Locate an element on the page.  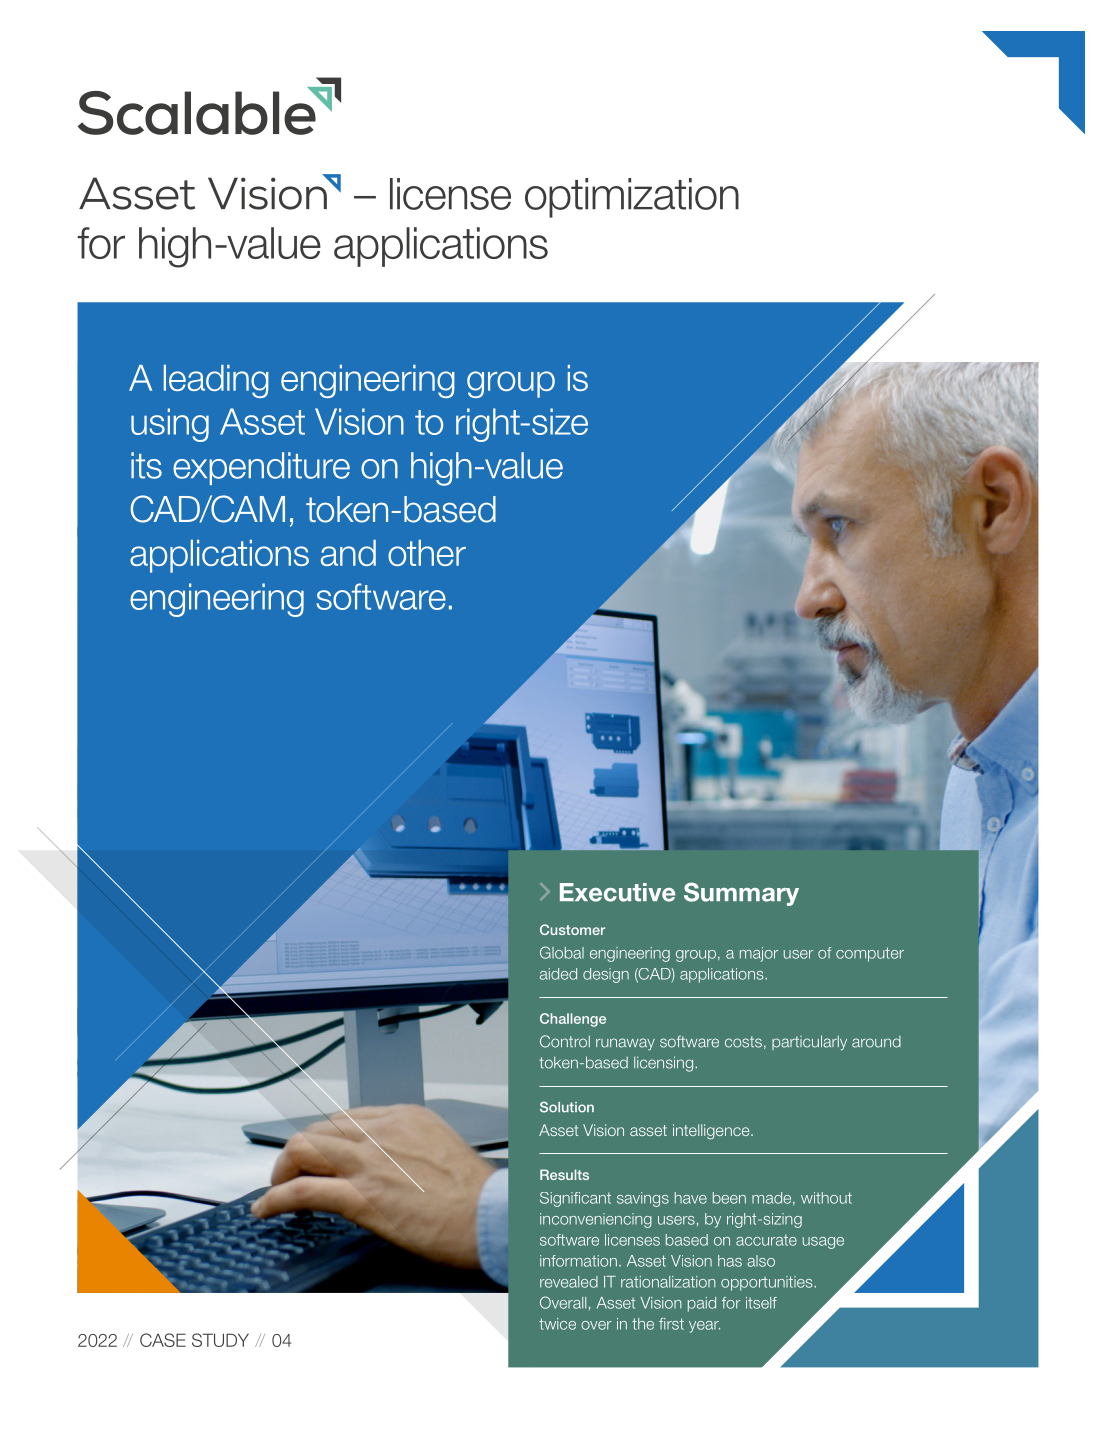
STUDY is located at coordinates (220, 1340).
